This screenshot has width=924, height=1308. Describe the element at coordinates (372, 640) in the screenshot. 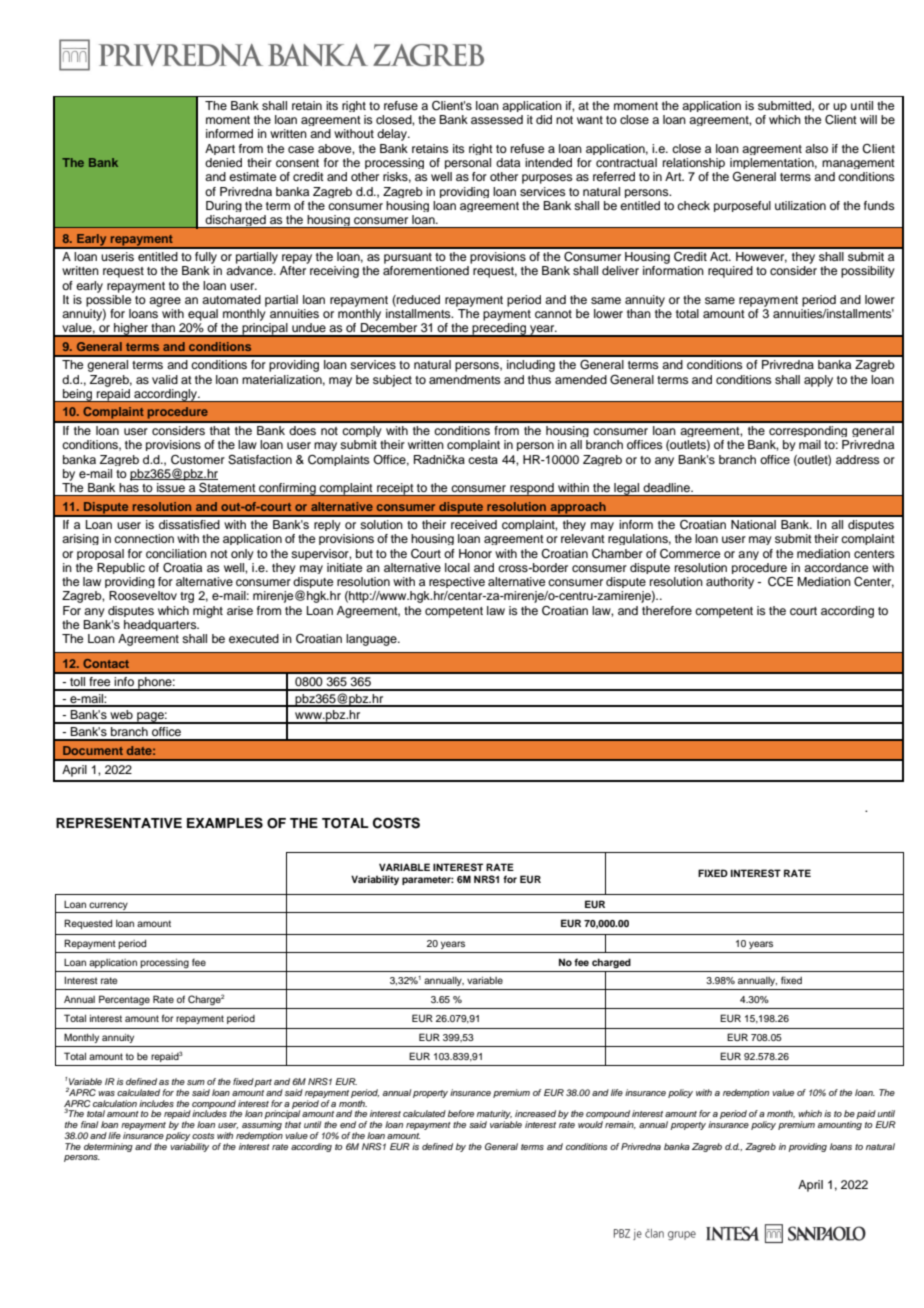

I see `language` at that location.
